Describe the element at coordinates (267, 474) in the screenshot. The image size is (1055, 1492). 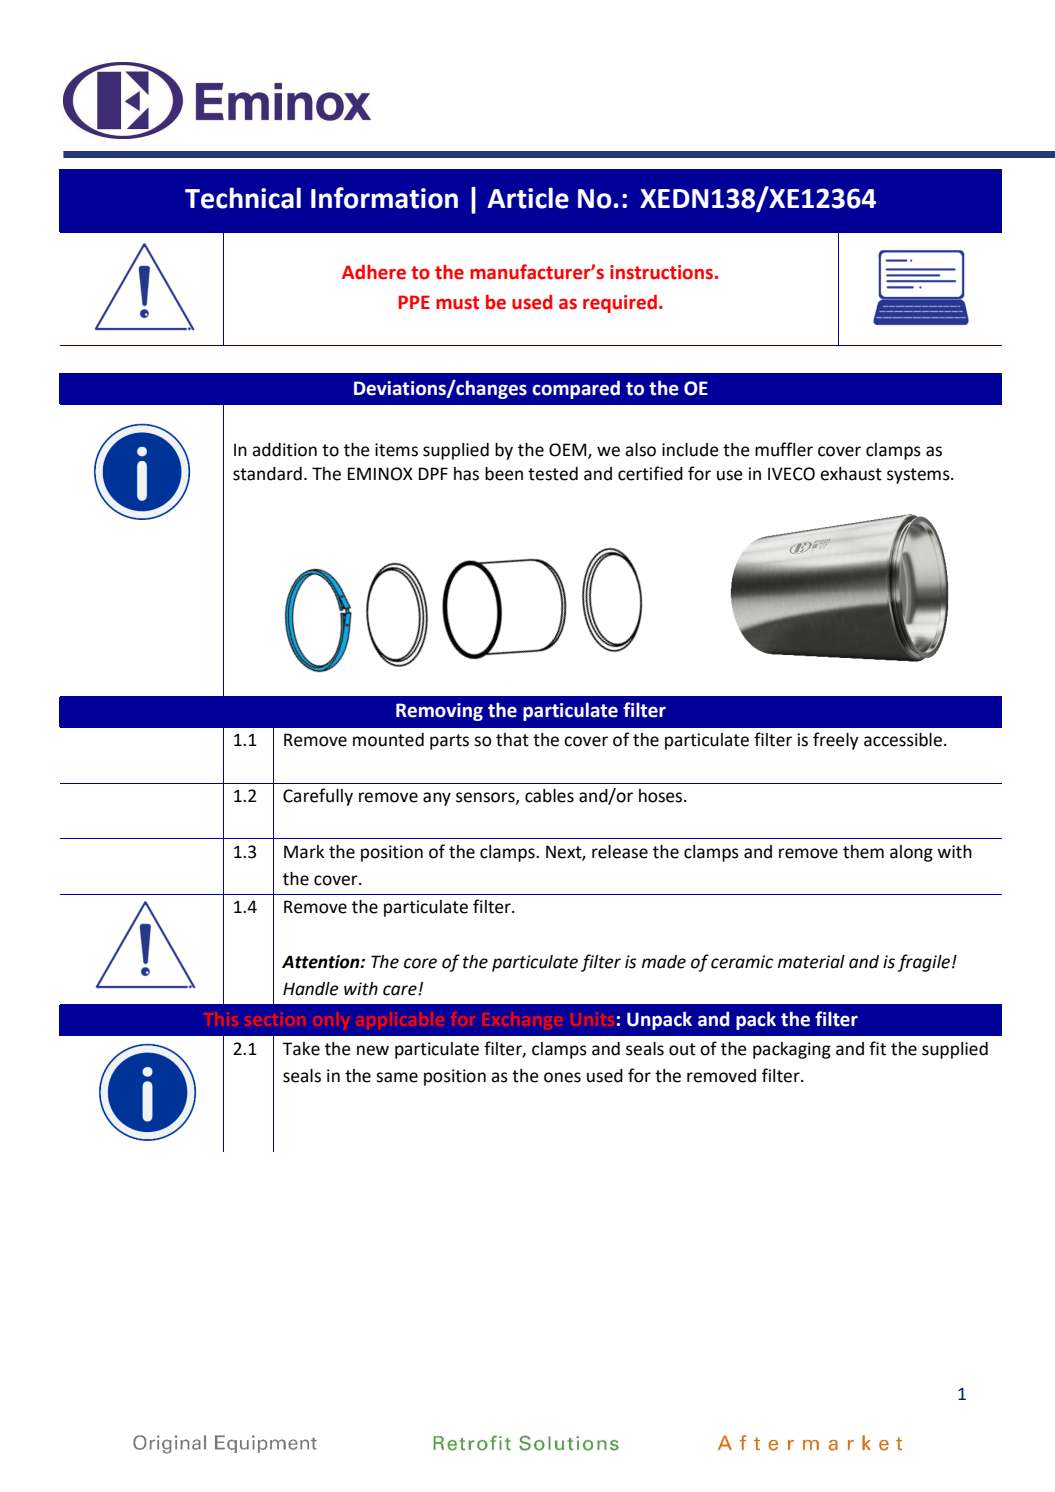
I see `standard` at that location.
